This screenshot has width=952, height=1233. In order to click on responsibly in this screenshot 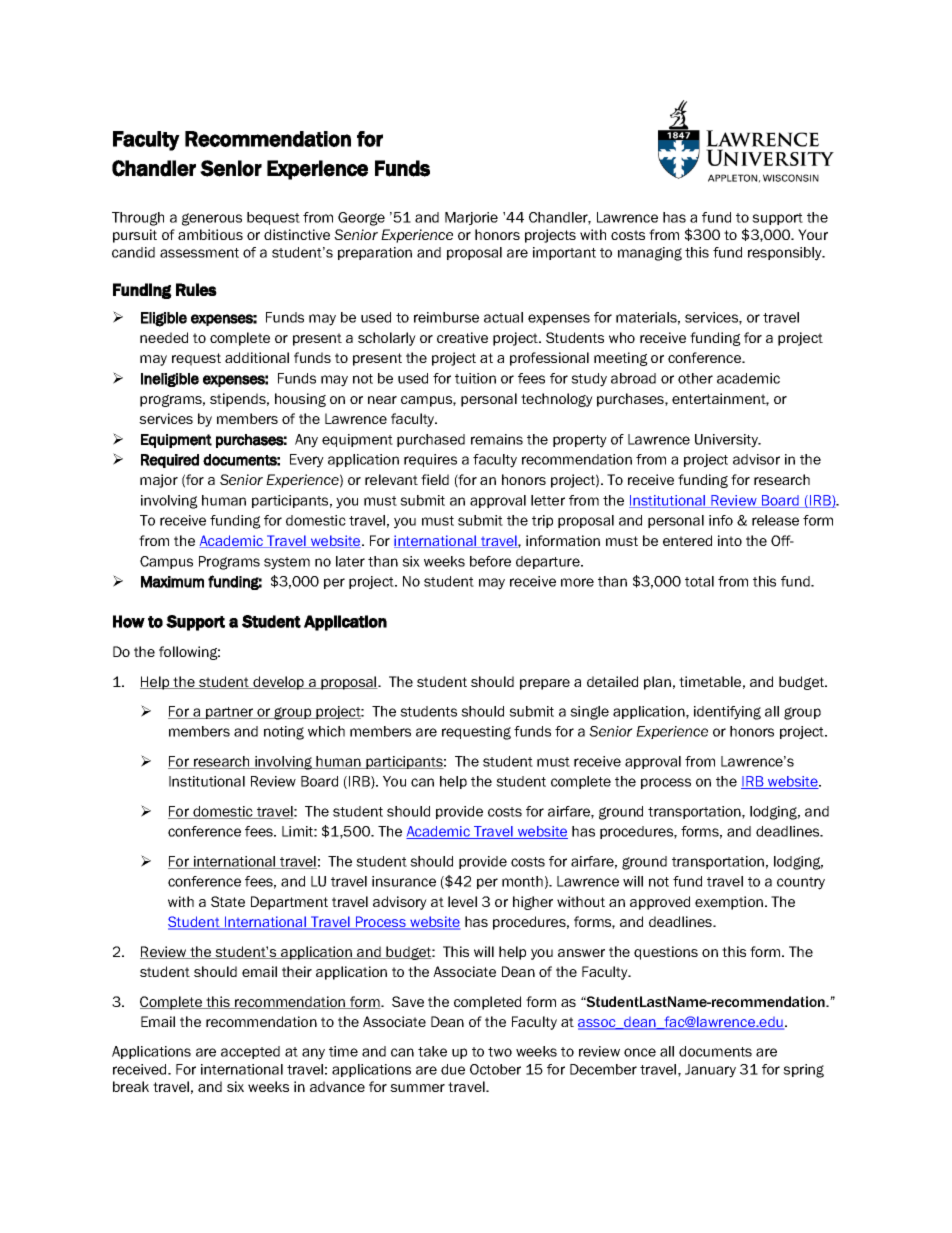, I will do `click(786, 254)`.
